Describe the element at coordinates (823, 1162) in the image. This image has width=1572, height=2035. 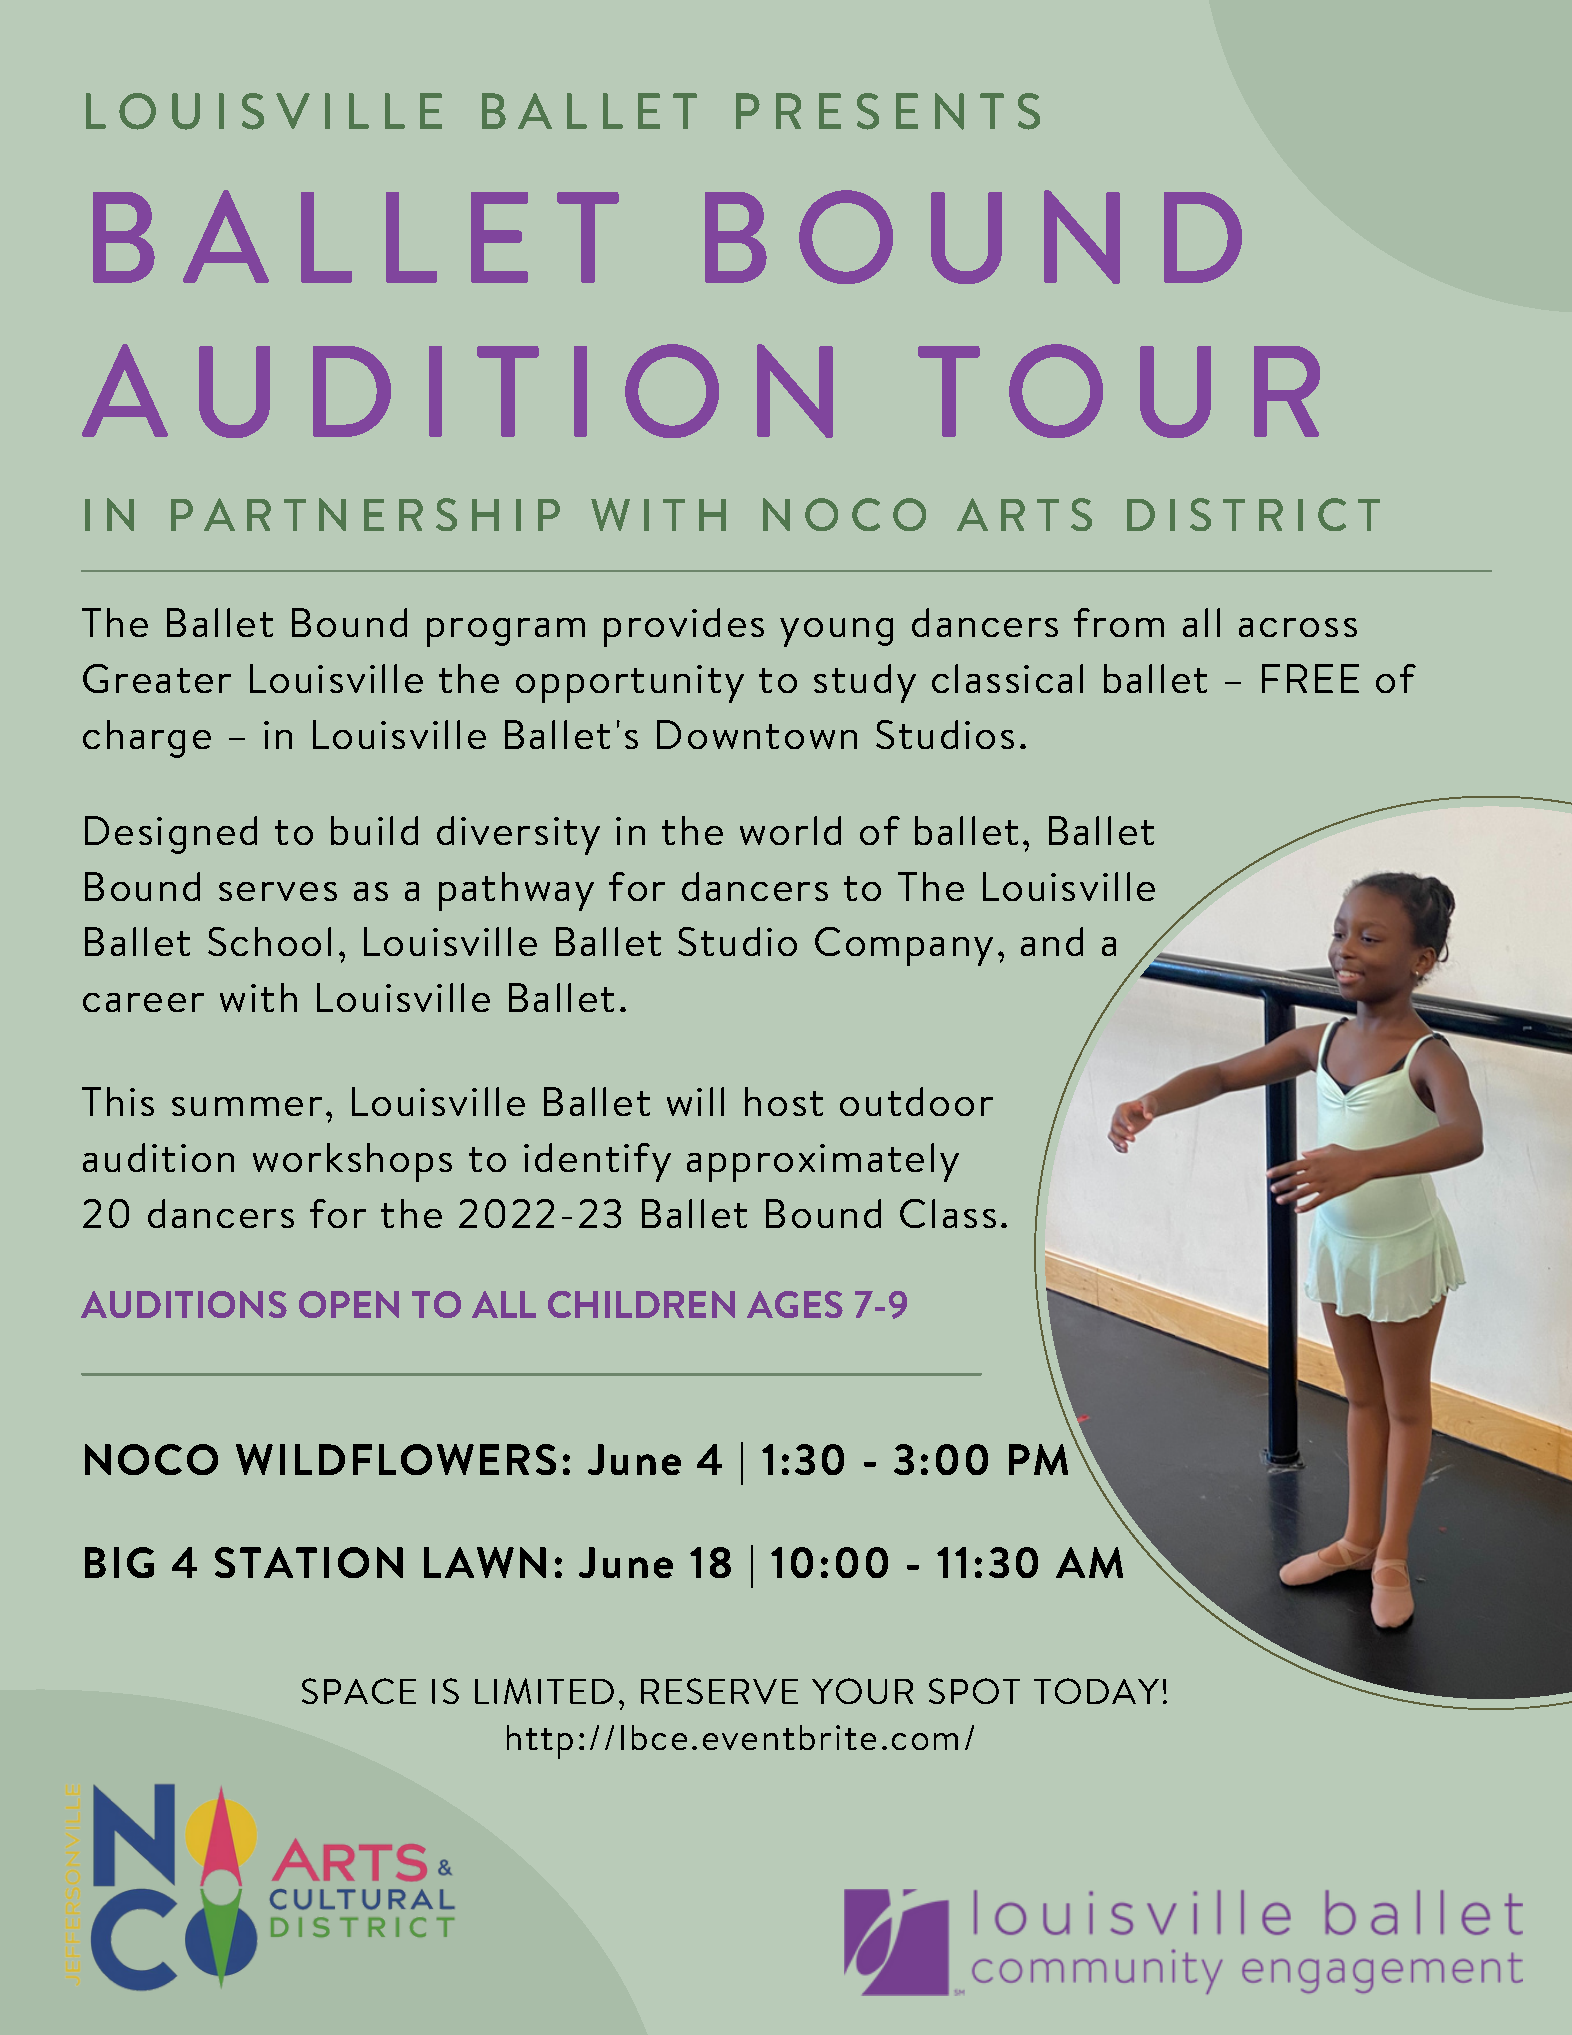
I see `approximately` at that location.
